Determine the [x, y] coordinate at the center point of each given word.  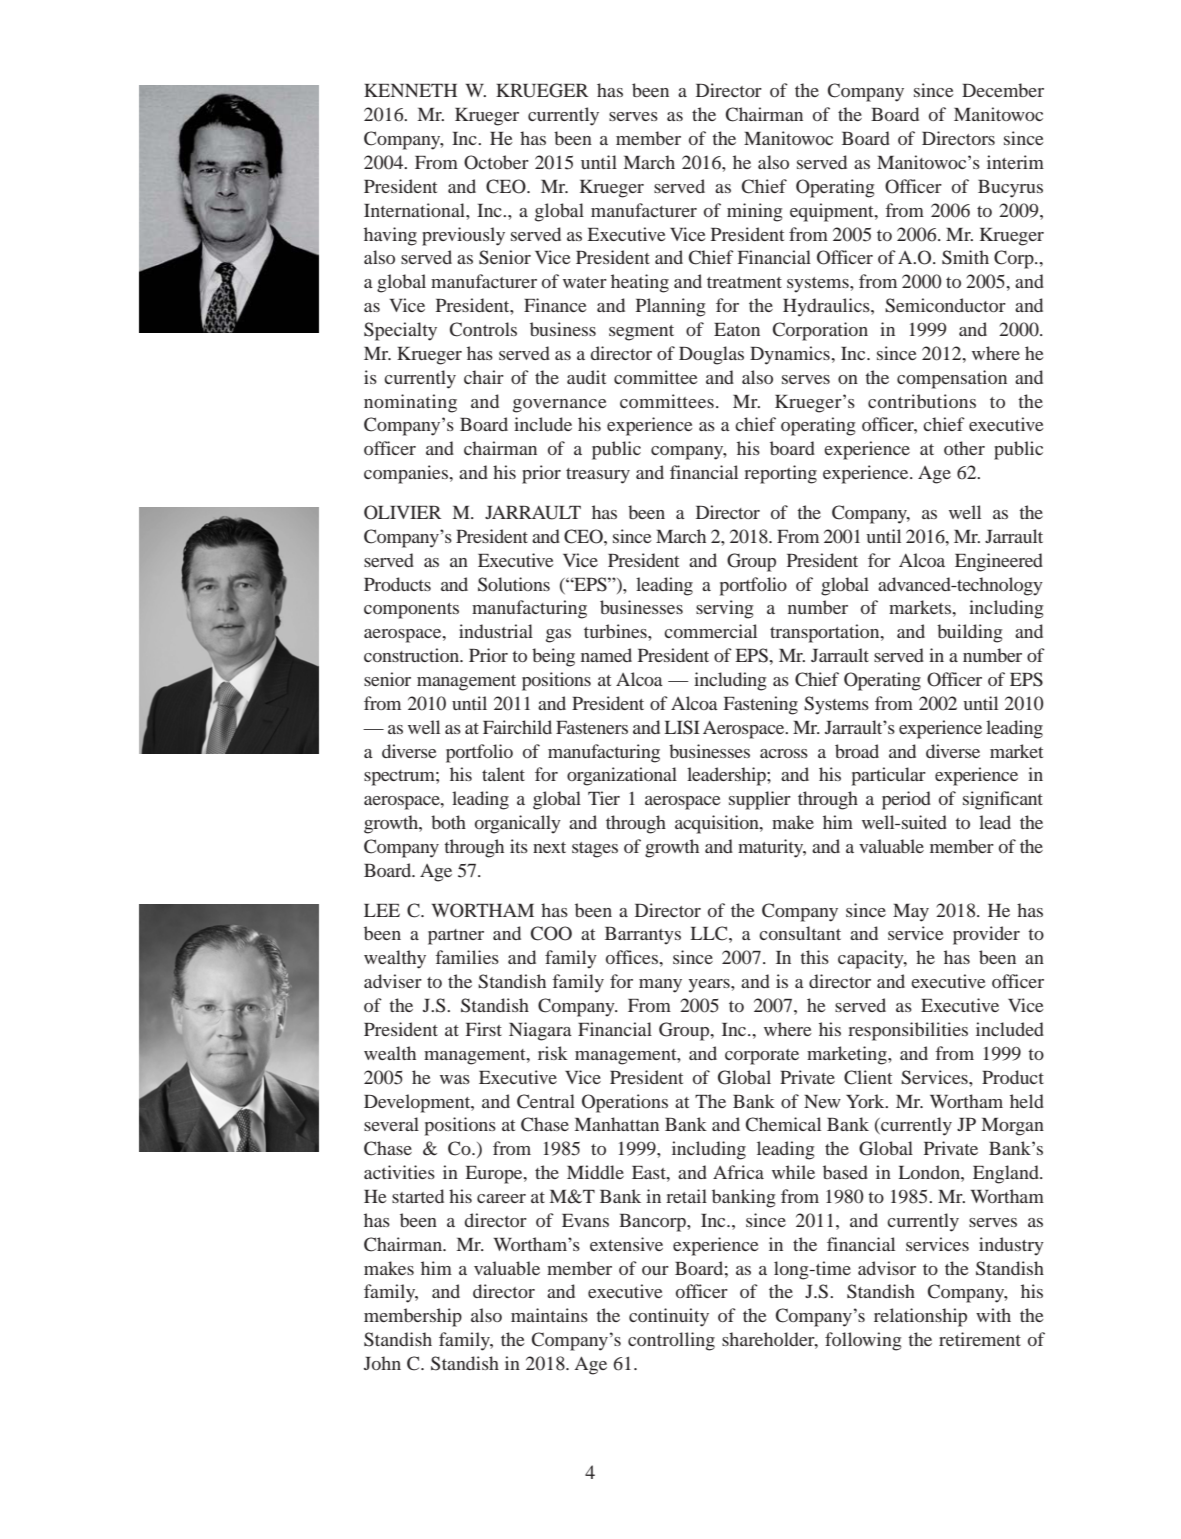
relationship [920, 1317]
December [1003, 90]
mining [754, 212]
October [496, 162]
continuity [669, 1317]
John [382, 1363]
